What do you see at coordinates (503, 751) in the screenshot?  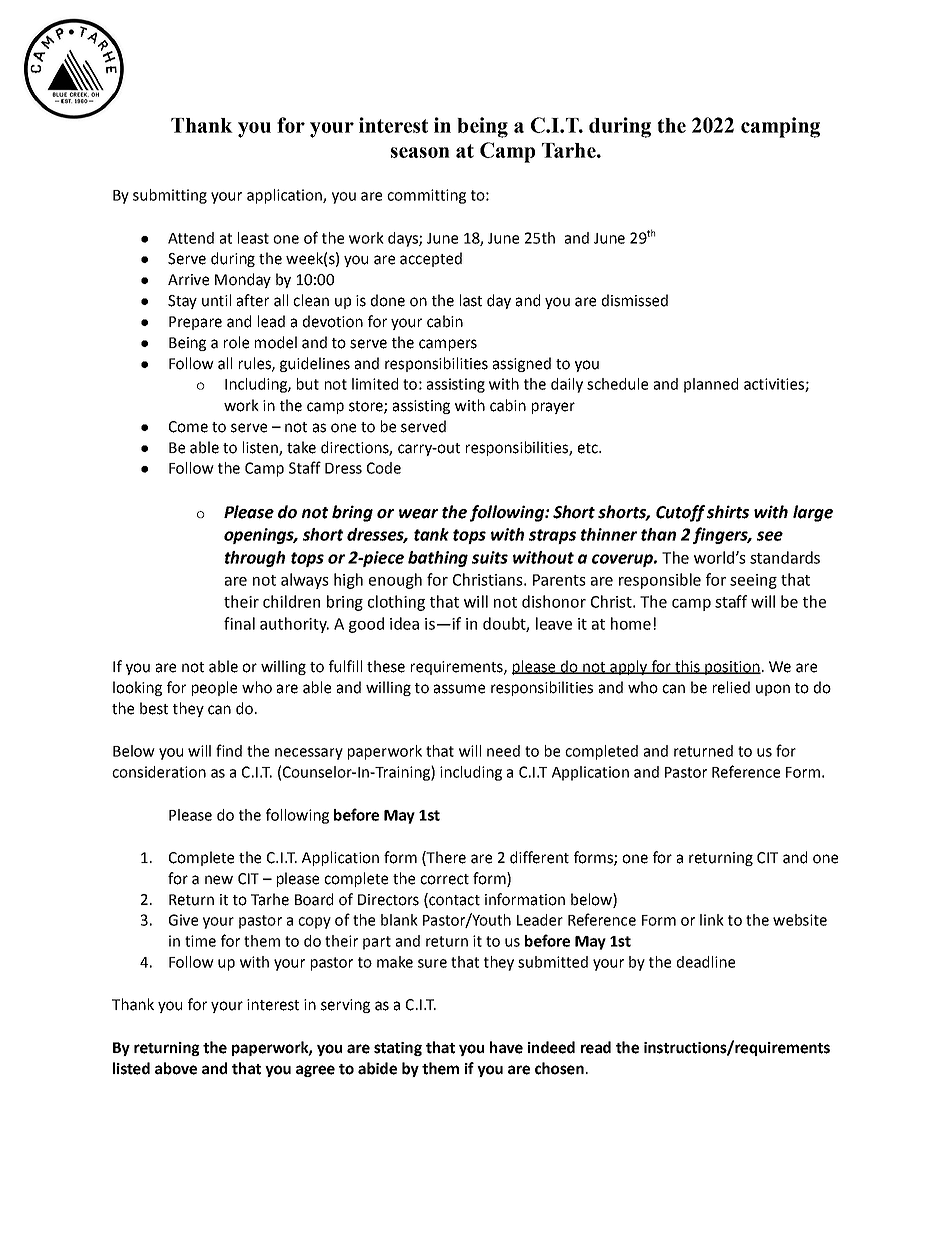 I see `need` at bounding box center [503, 751].
